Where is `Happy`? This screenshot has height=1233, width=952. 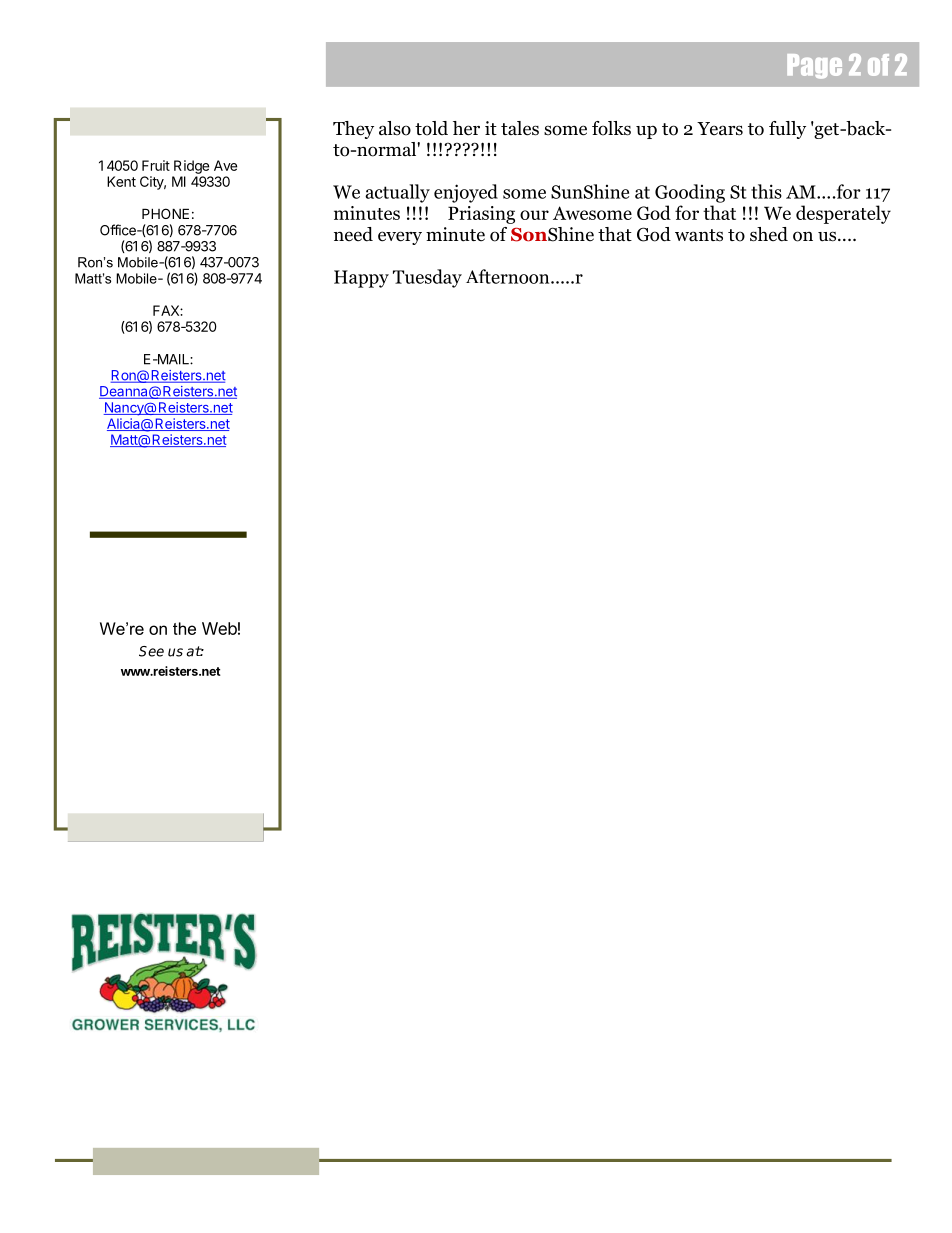
Happy is located at coordinates (361, 279).
